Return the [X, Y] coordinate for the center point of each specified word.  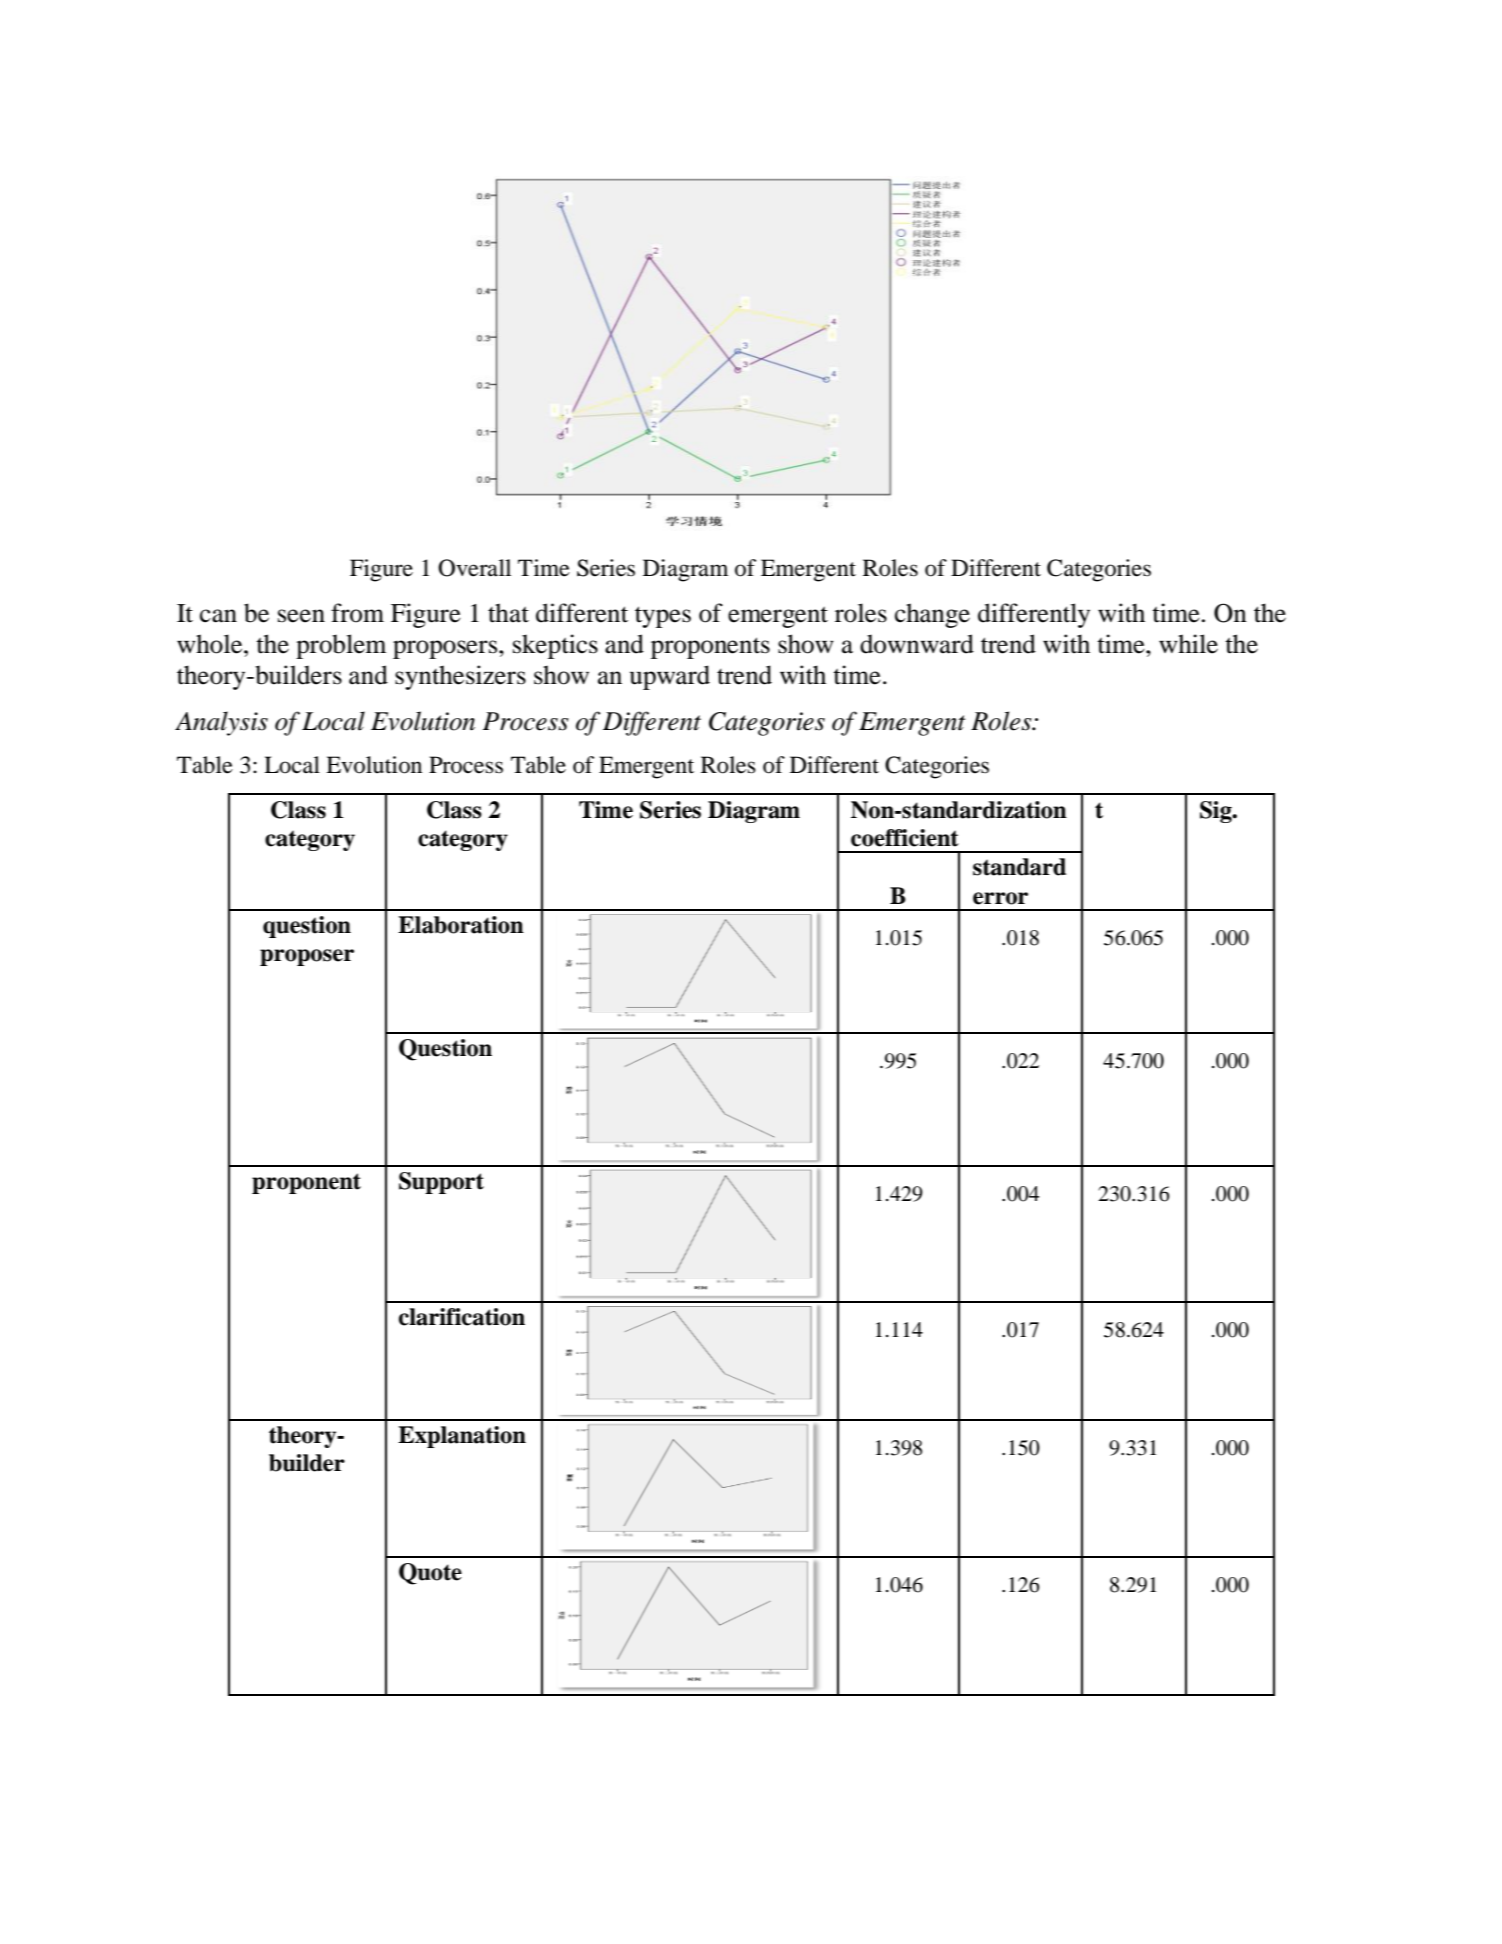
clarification [462, 1317]
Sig [1217, 812]
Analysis [221, 723]
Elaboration [461, 925]
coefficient [905, 838]
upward [670, 677]
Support [441, 1183]
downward [917, 644]
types [663, 617]
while [1188, 644]
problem [341, 646]
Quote [430, 1574]
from [357, 613]
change [932, 615]
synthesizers [460, 677]
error [1000, 898]
